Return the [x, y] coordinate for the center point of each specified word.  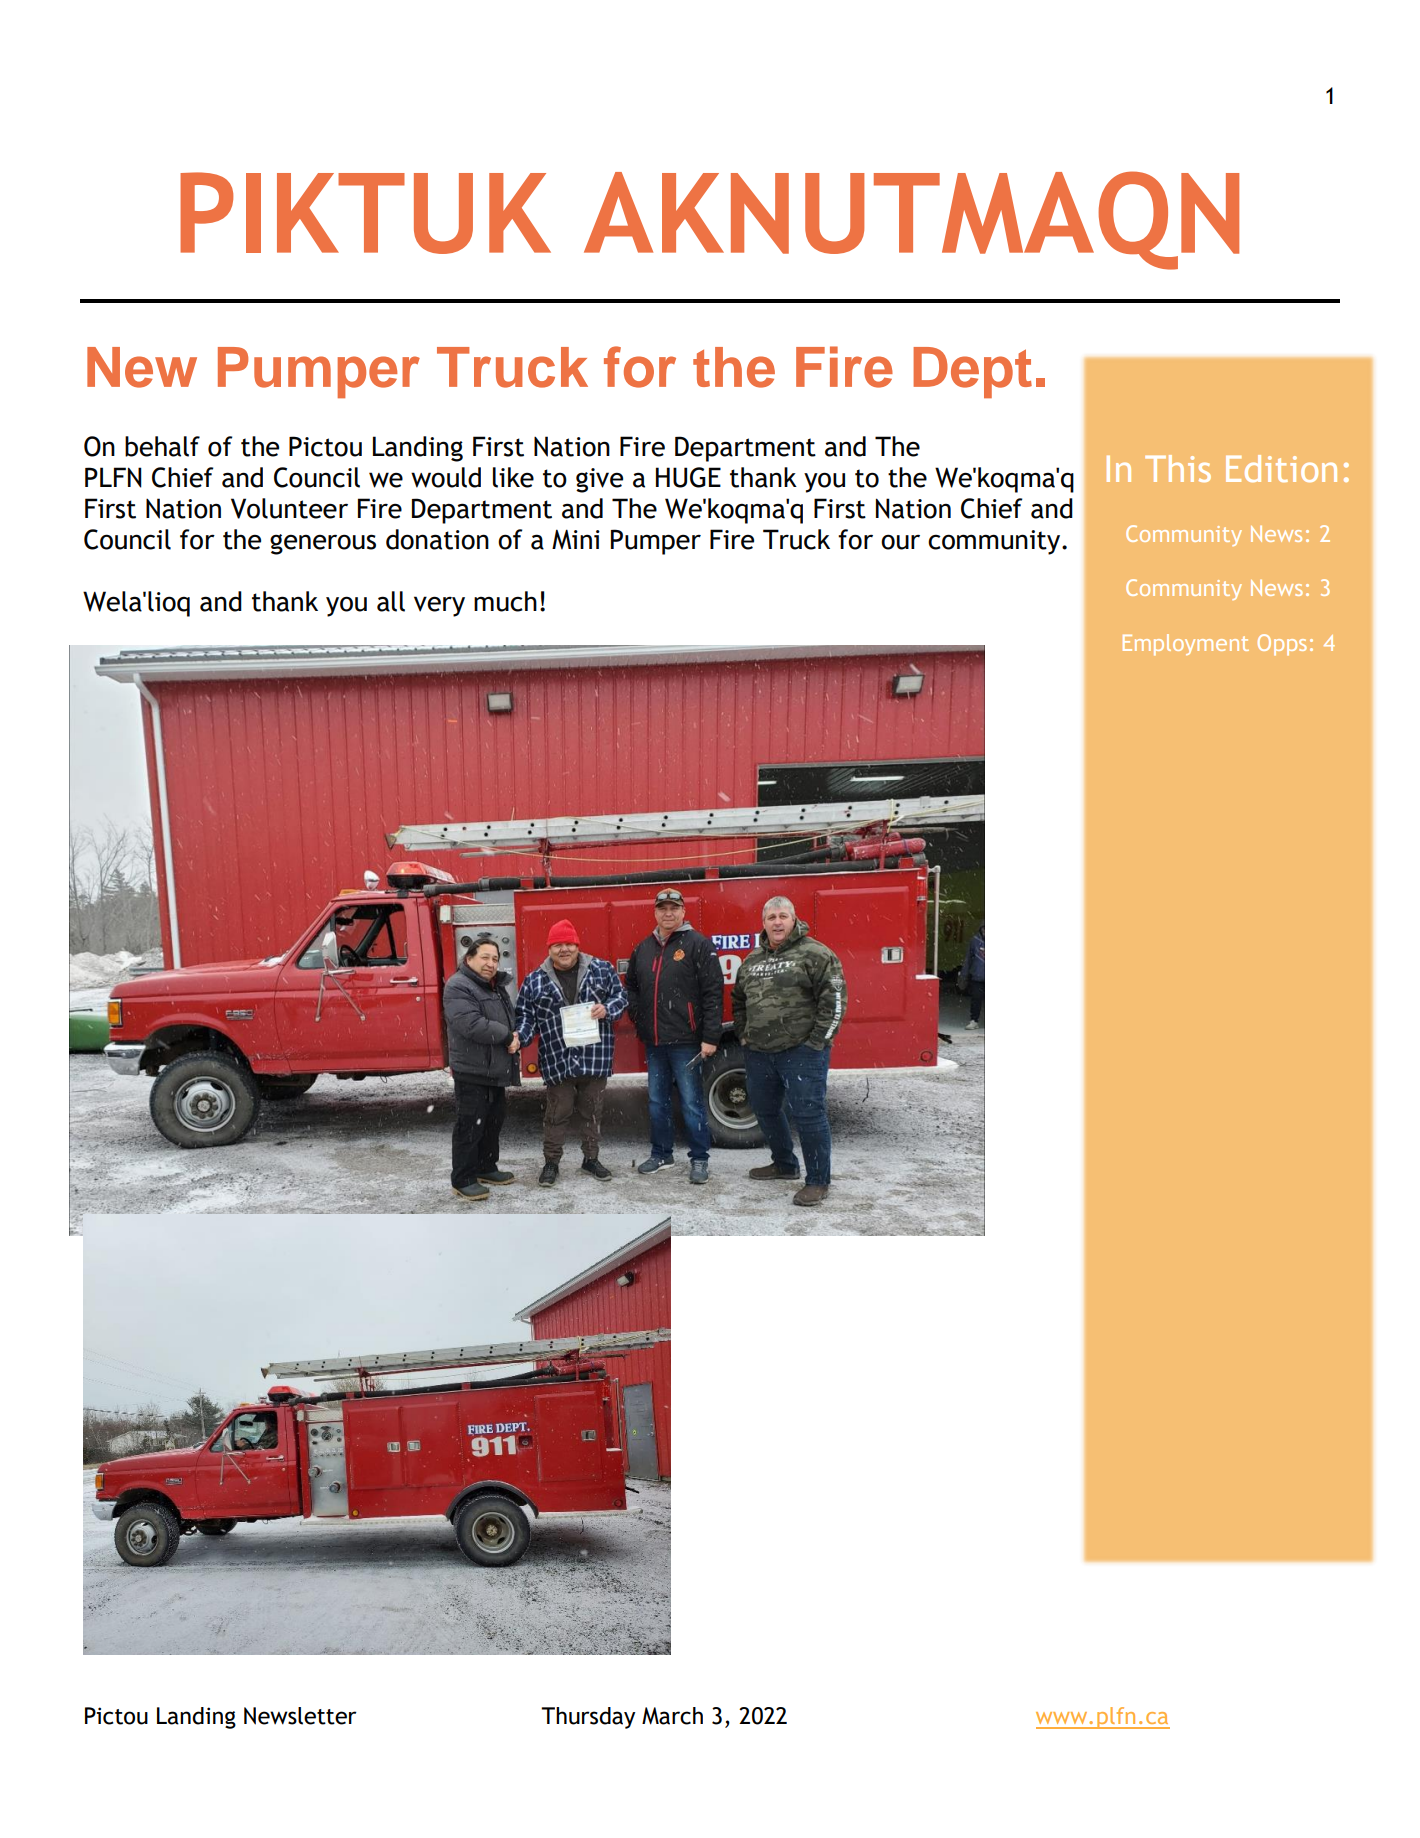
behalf [162, 446]
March [672, 1716]
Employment [1186, 645]
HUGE [688, 477]
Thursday [588, 1718]
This [1178, 468]
